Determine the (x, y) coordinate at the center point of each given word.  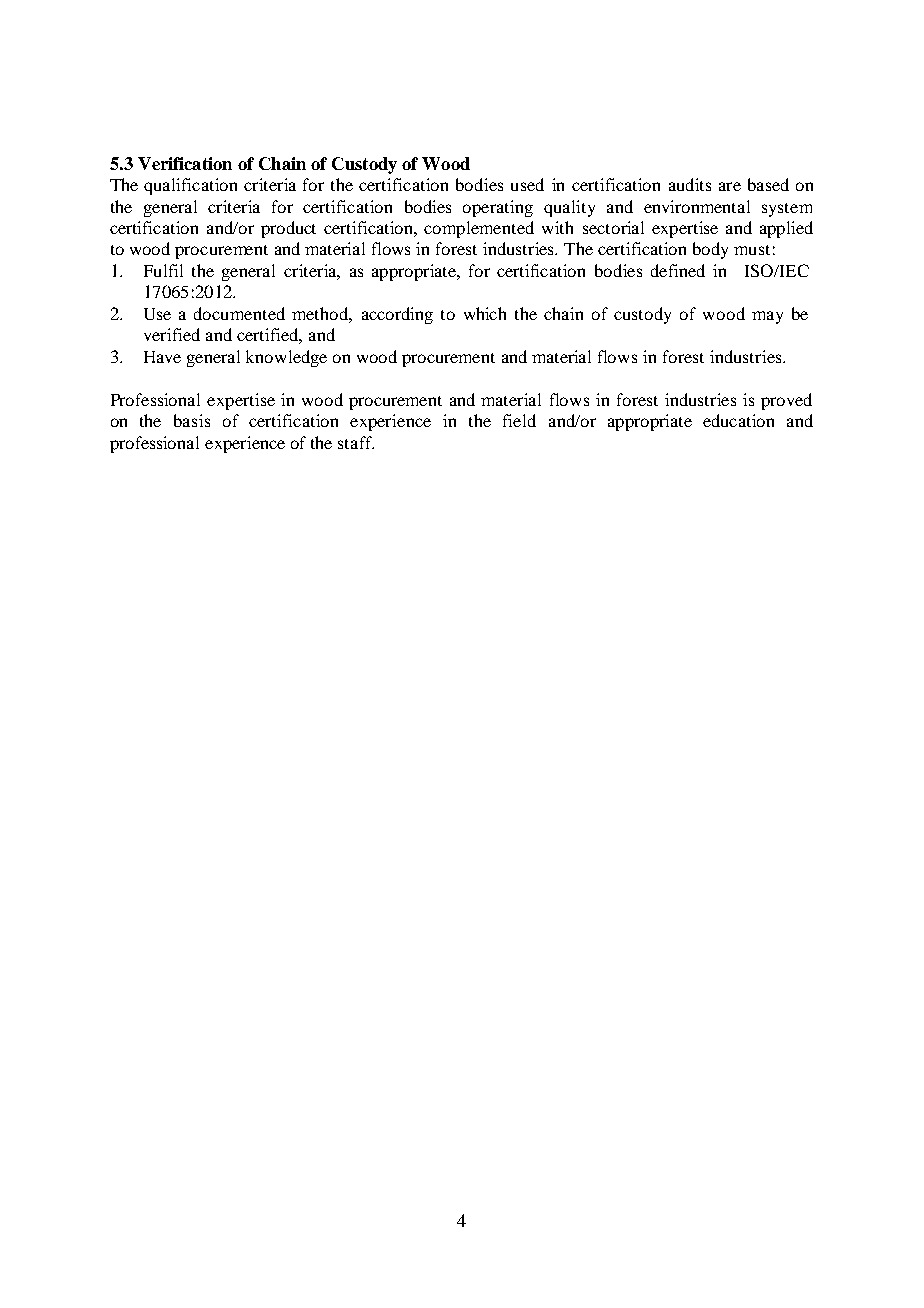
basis (192, 420)
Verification (185, 163)
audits (690, 184)
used (527, 184)
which (485, 313)
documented (239, 313)
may (767, 317)
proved (786, 401)
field (519, 420)
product (288, 229)
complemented (479, 229)
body (710, 250)
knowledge (286, 358)
